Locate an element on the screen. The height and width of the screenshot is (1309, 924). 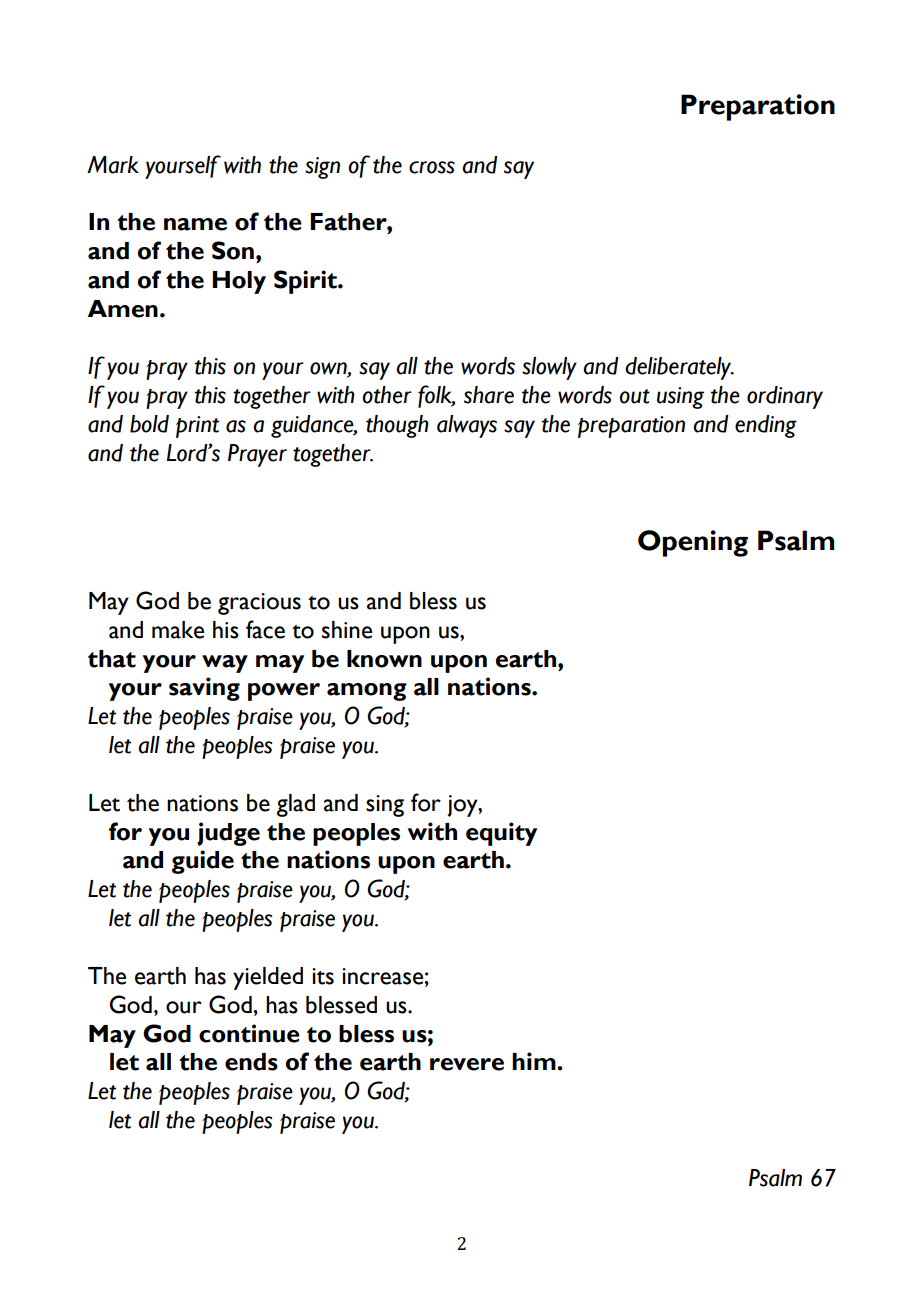
Opening is located at coordinates (693, 543).
